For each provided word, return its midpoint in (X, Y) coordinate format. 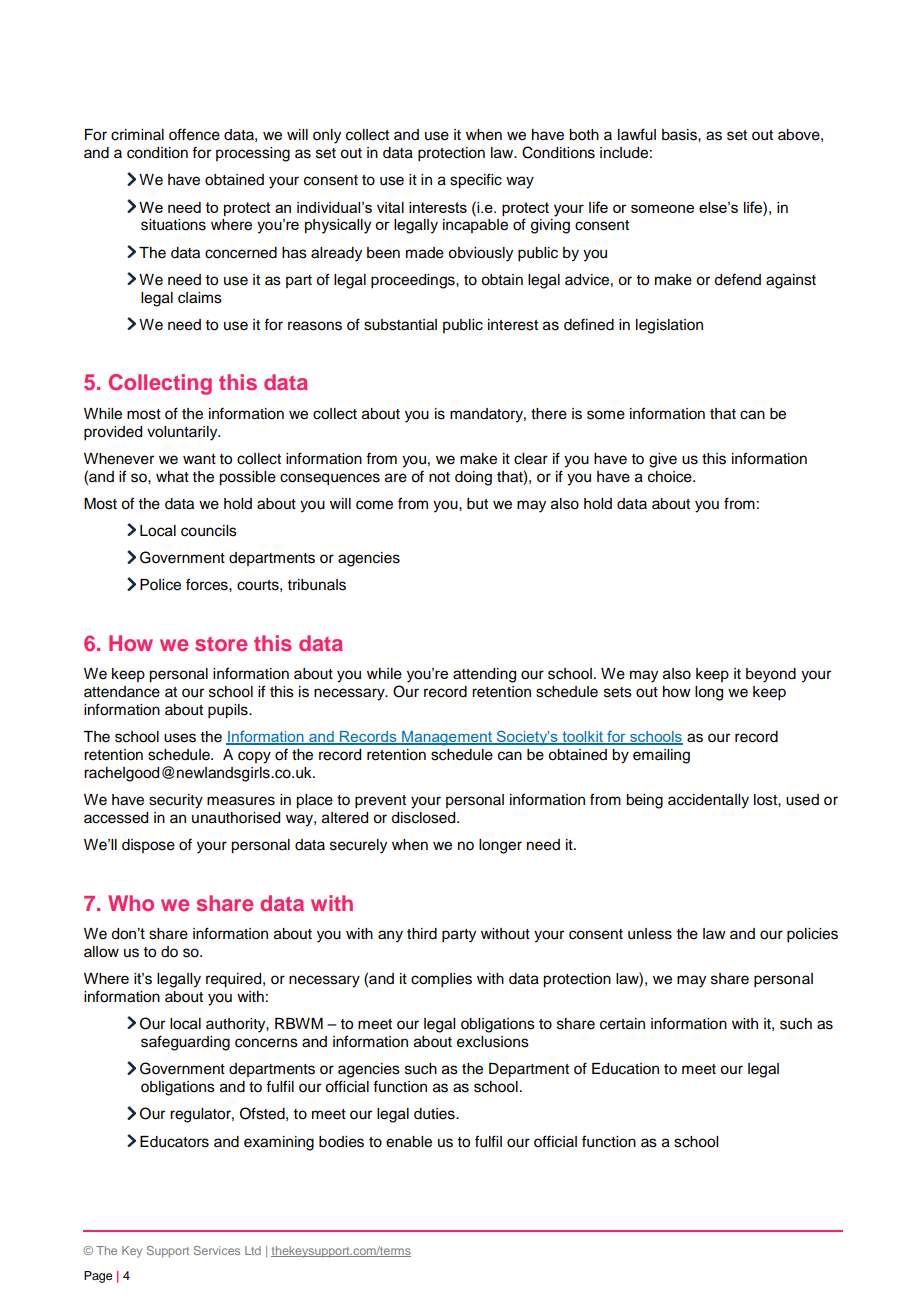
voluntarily (183, 433)
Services (217, 1250)
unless (650, 934)
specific (476, 181)
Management (447, 738)
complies (441, 980)
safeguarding (185, 1043)
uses (180, 738)
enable (409, 1142)
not (439, 477)
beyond (771, 675)
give (663, 460)
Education (625, 1069)
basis (680, 135)
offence (194, 134)
